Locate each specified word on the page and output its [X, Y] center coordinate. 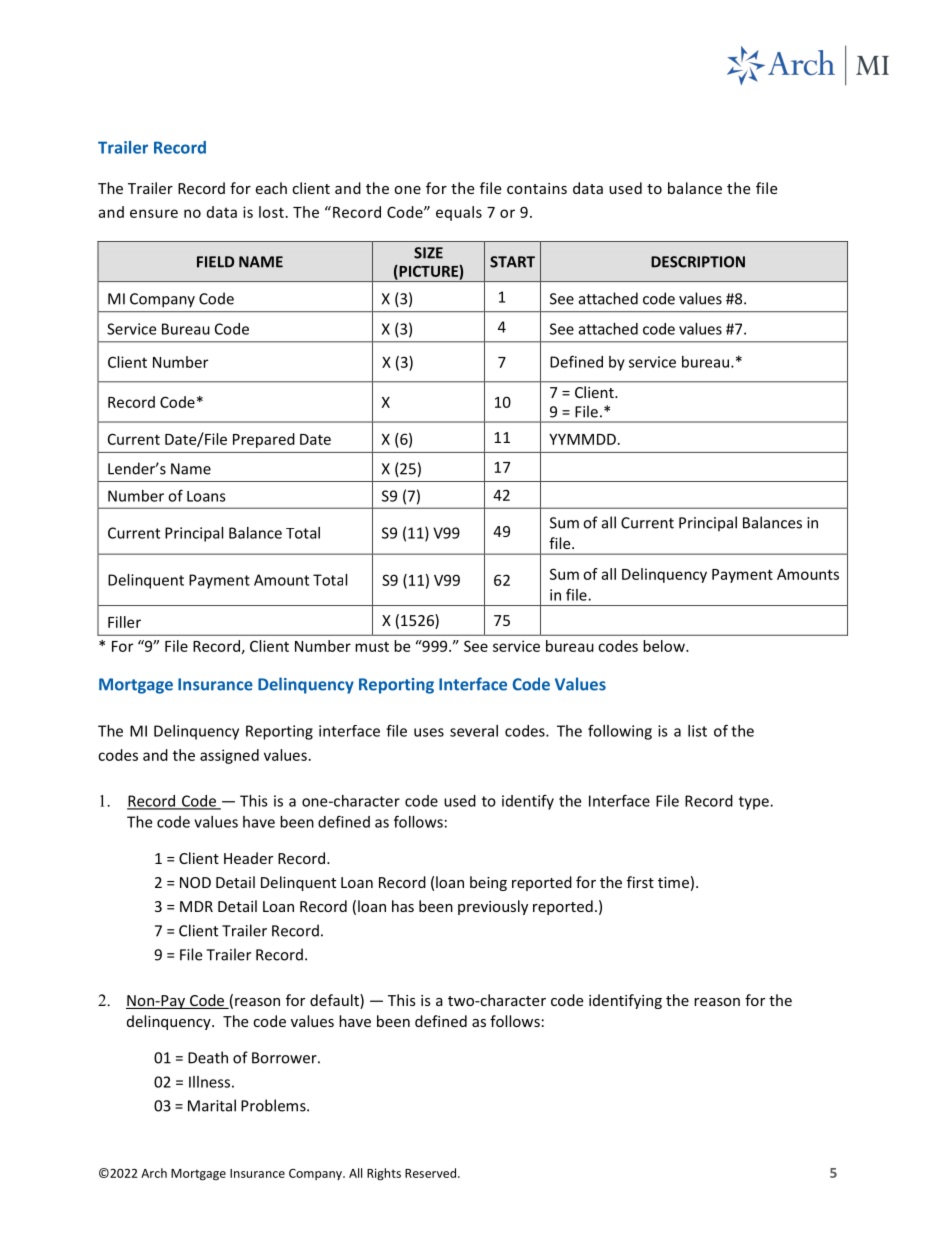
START [512, 262]
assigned [229, 756]
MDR [196, 906]
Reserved [432, 1173]
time [673, 882]
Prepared [264, 440]
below [665, 646]
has [403, 906]
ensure [154, 213]
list [697, 731]
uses [429, 732]
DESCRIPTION [698, 262]
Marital [212, 1105]
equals [459, 213]
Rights [384, 1174]
